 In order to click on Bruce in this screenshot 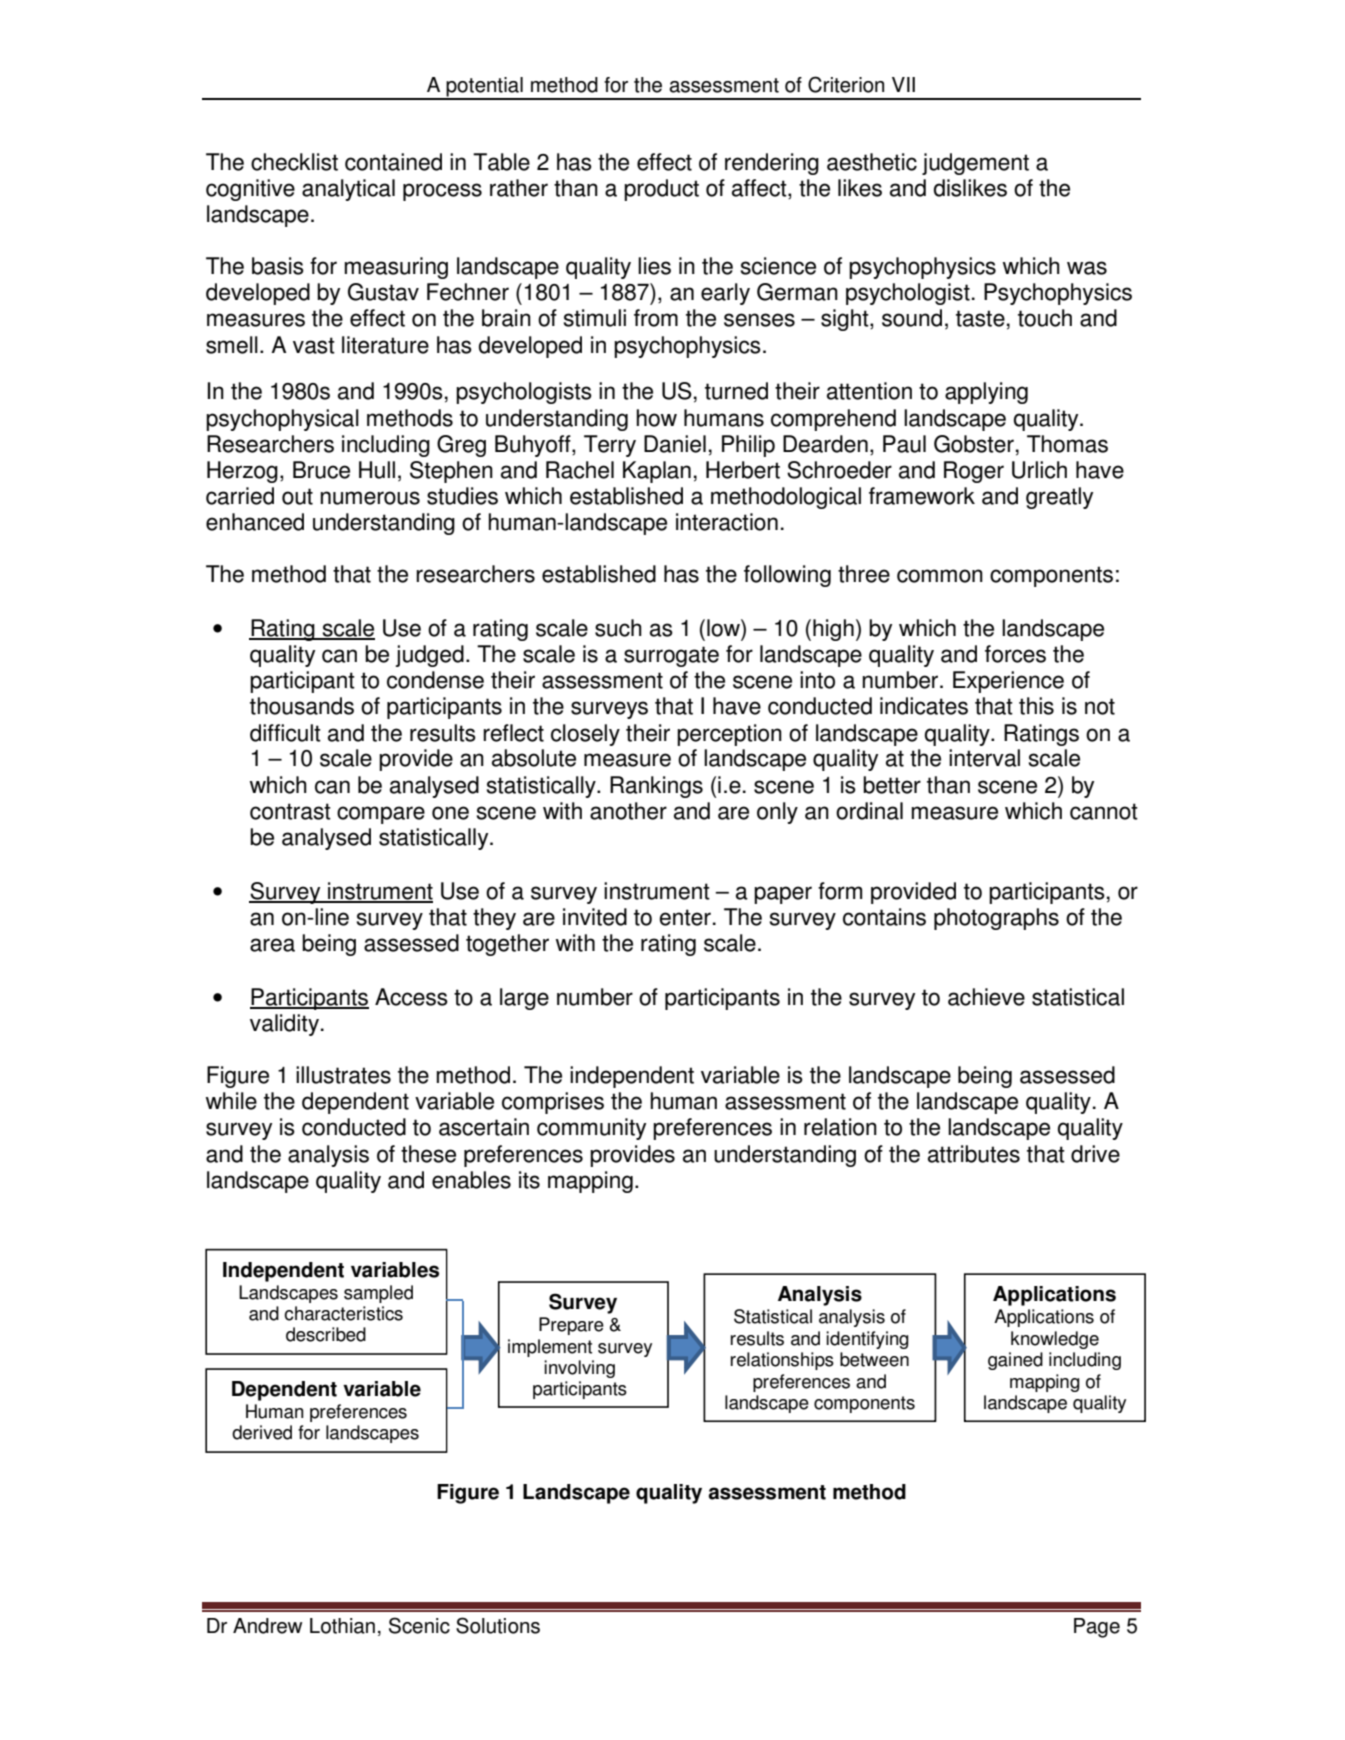, I will do `click(321, 470)`.
